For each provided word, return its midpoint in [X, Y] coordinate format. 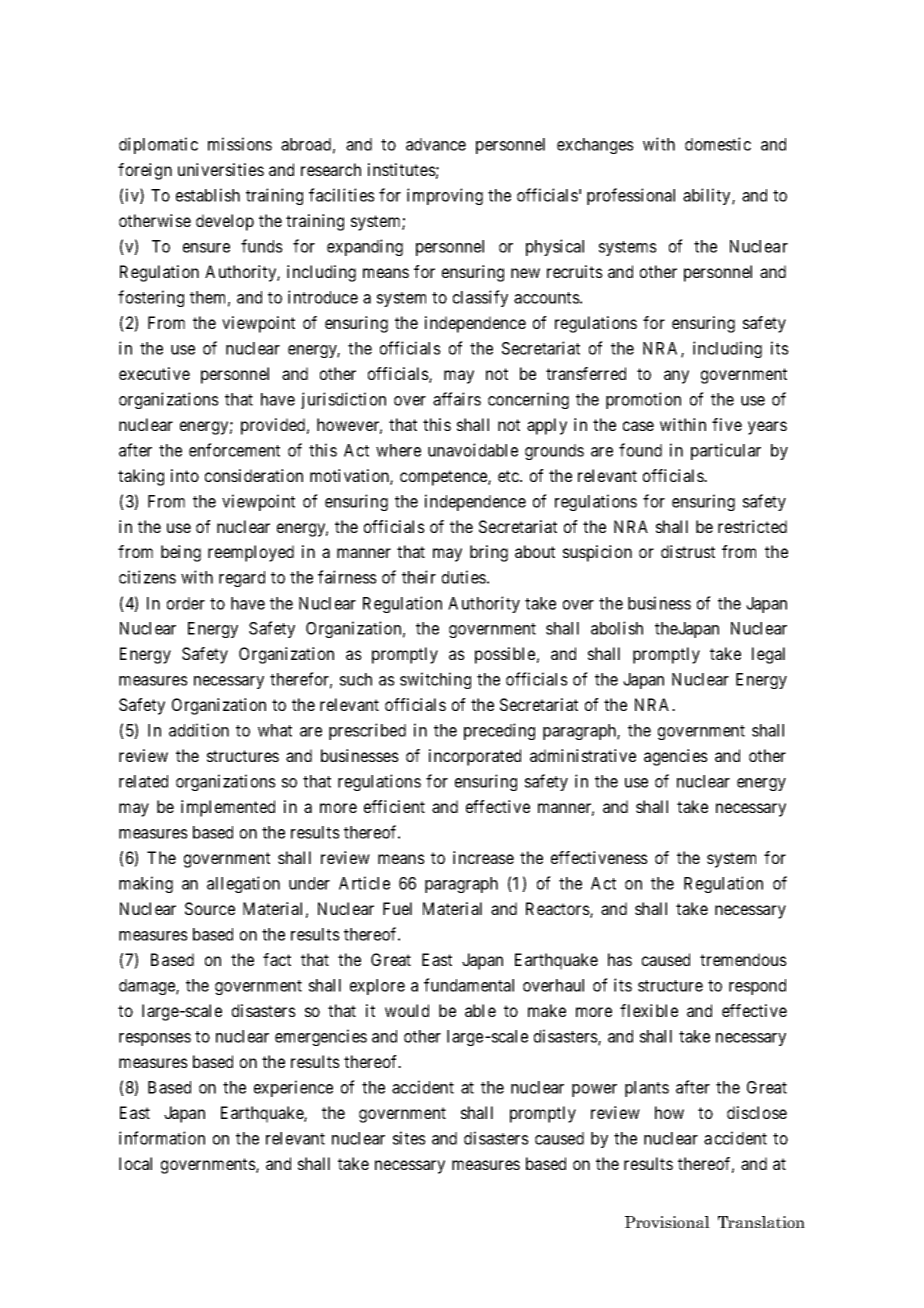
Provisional [667, 1222]
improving [445, 196]
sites [409, 1138]
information [162, 1138]
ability [708, 196]
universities [221, 169]
